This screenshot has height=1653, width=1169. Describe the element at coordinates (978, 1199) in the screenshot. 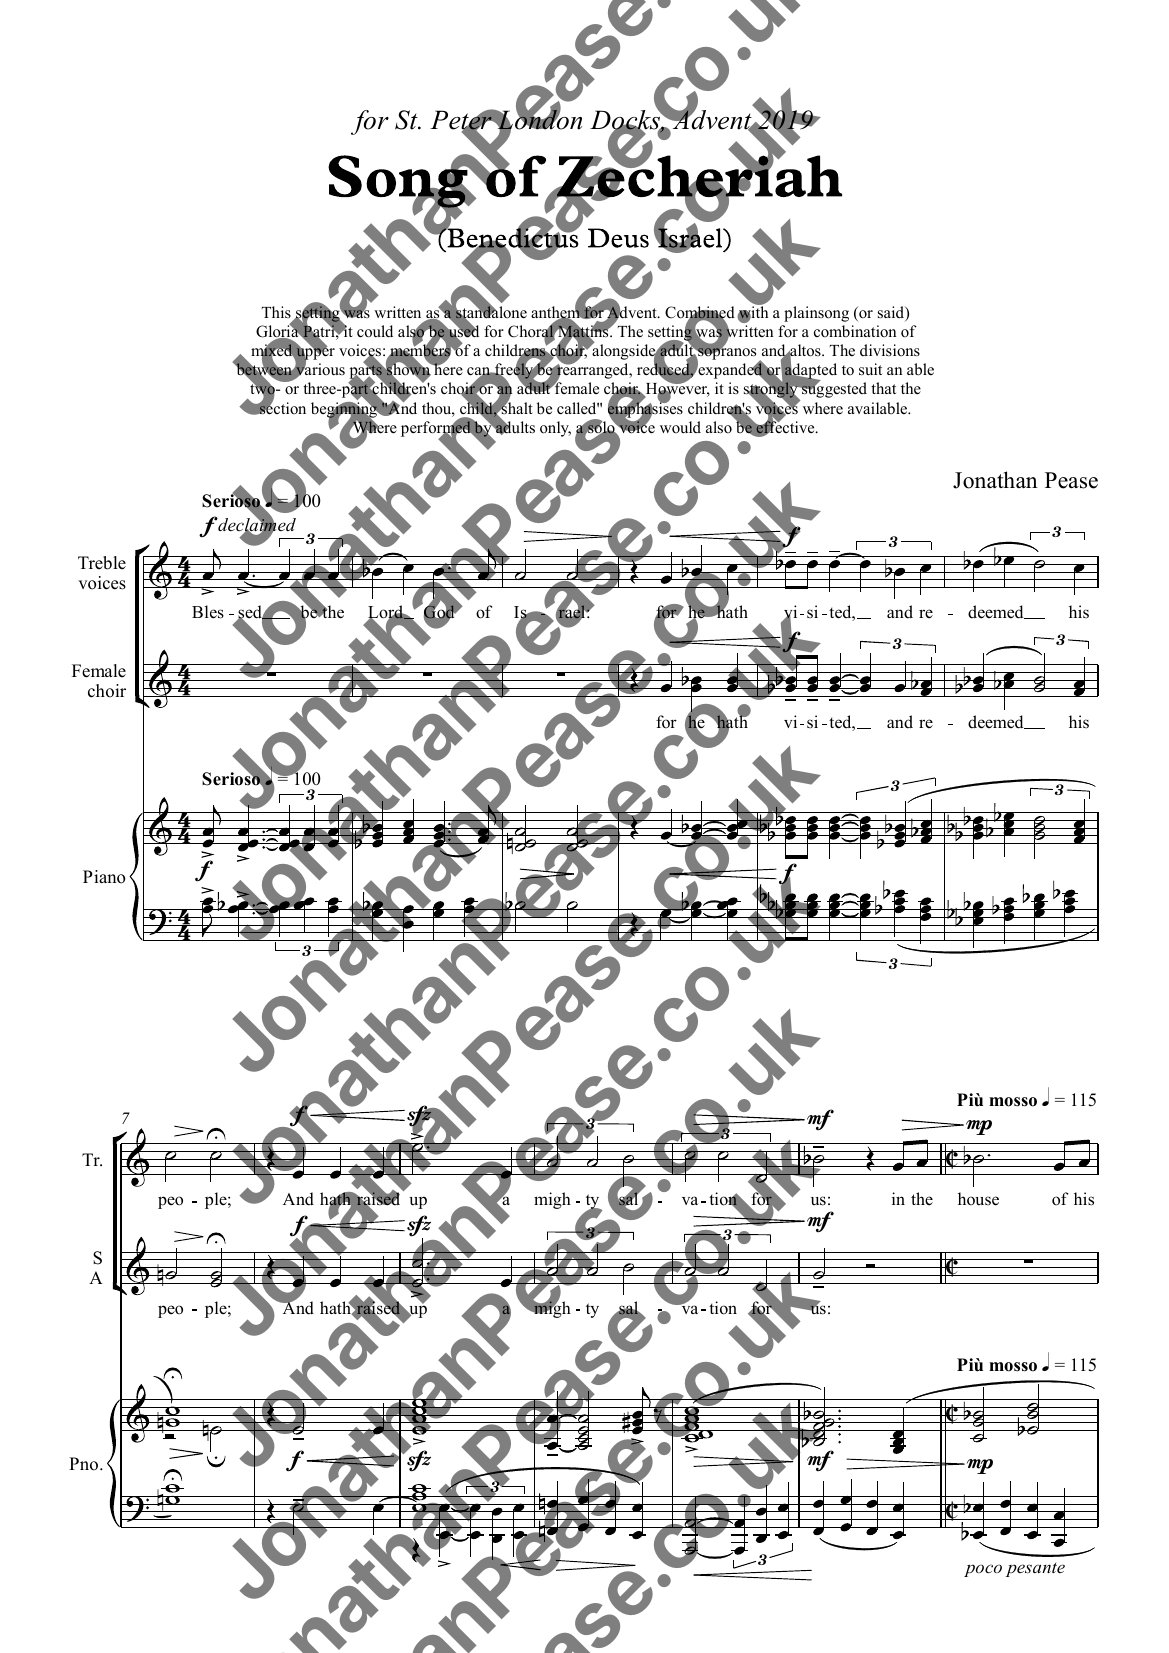

I see `house` at that location.
